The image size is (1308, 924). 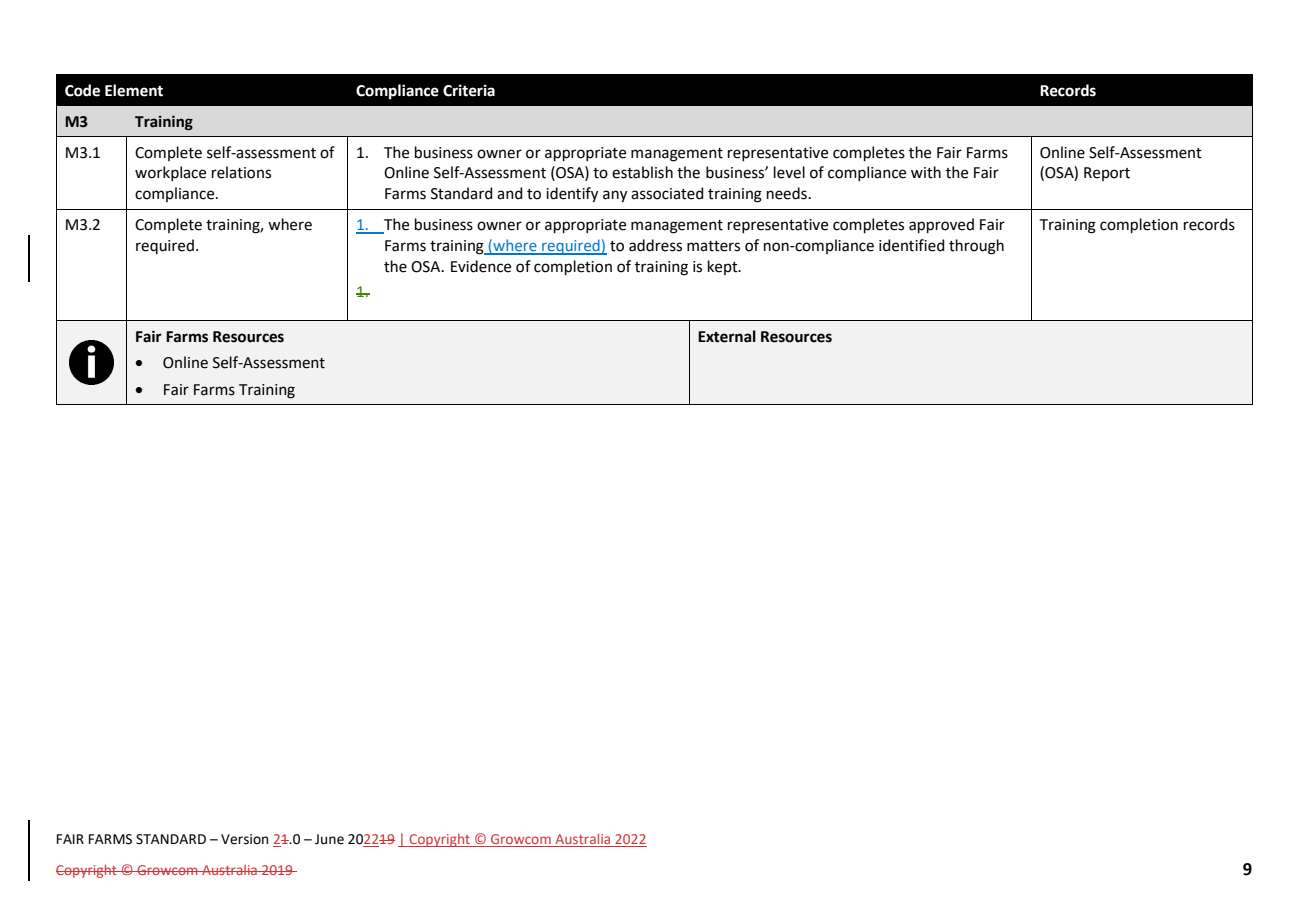 What do you see at coordinates (469, 90) in the image?
I see `Criteria` at bounding box center [469, 90].
